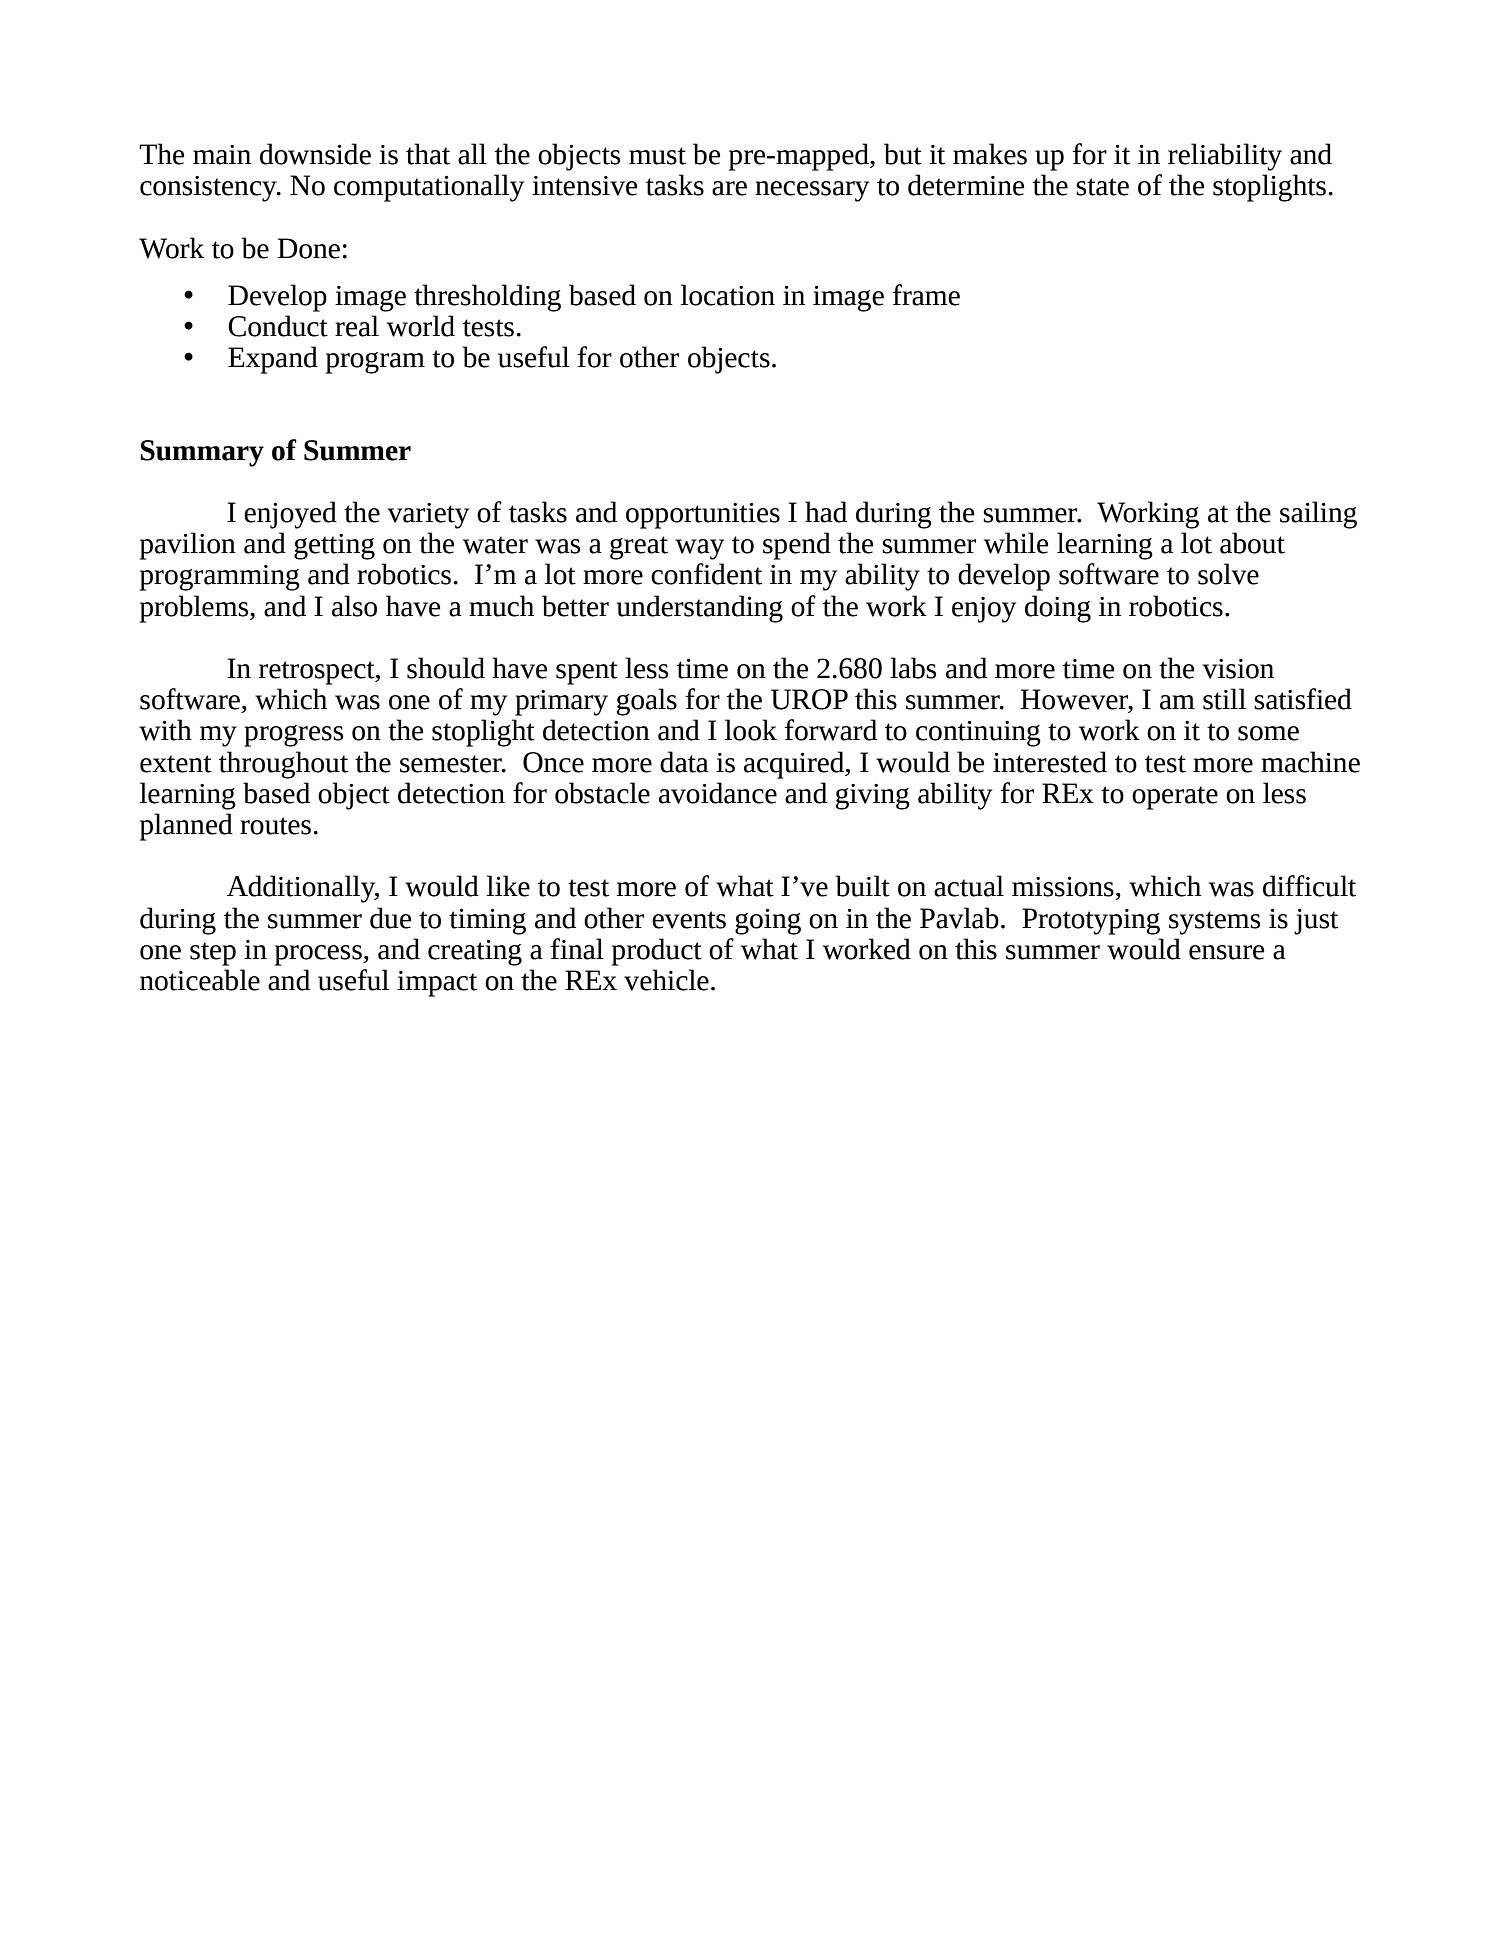 This screenshot has width=1503, height=1945. Describe the element at coordinates (319, 955) in the screenshot. I see `process` at that location.
